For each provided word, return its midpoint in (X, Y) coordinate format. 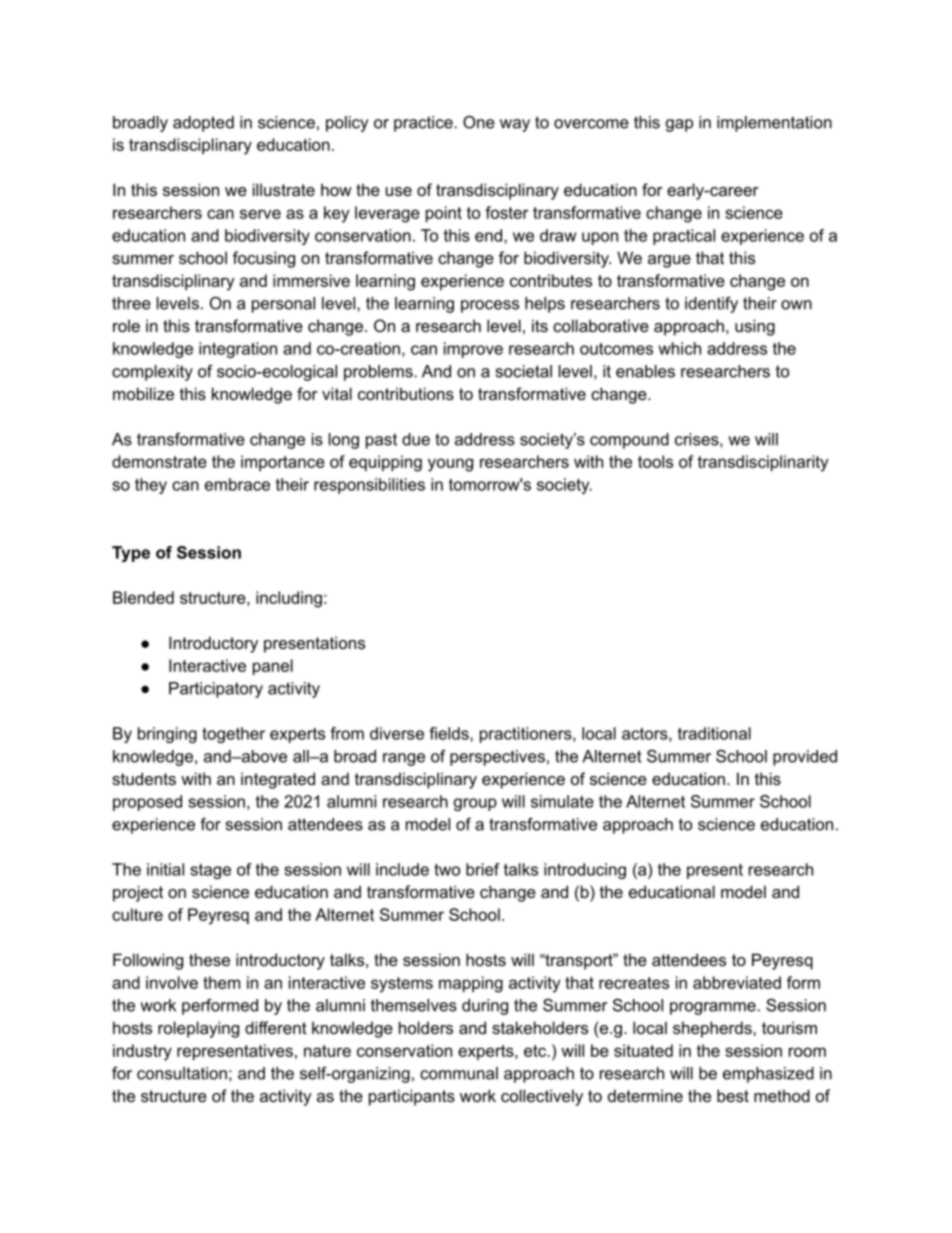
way (515, 125)
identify (711, 305)
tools (655, 461)
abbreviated (737, 982)
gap (679, 125)
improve (473, 350)
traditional (714, 733)
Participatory (216, 690)
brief (483, 869)
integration (238, 350)
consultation (182, 1073)
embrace (237, 484)
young (450, 465)
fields (450, 733)
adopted (203, 124)
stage (210, 871)
